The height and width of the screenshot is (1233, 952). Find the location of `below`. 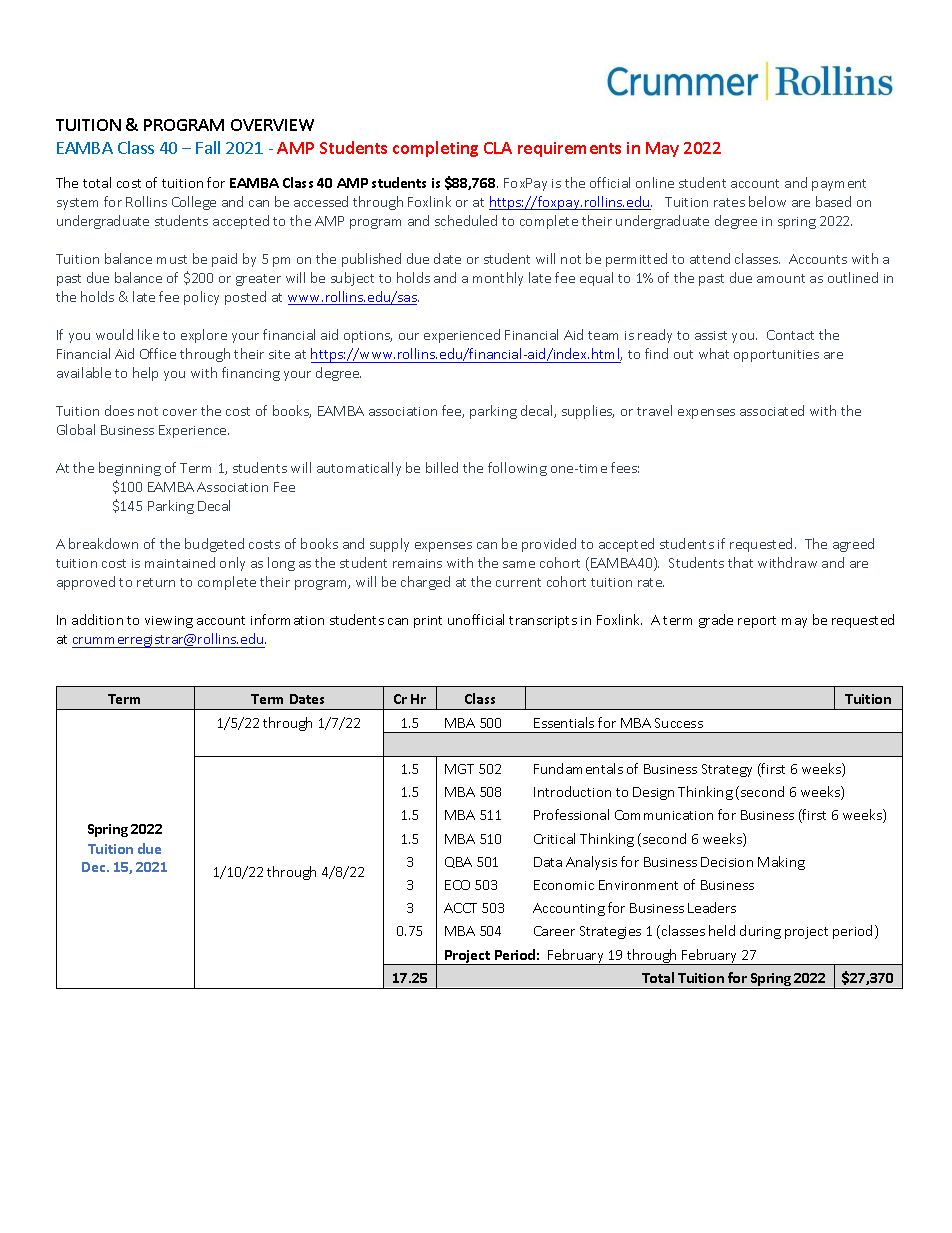

below is located at coordinates (767, 201).
